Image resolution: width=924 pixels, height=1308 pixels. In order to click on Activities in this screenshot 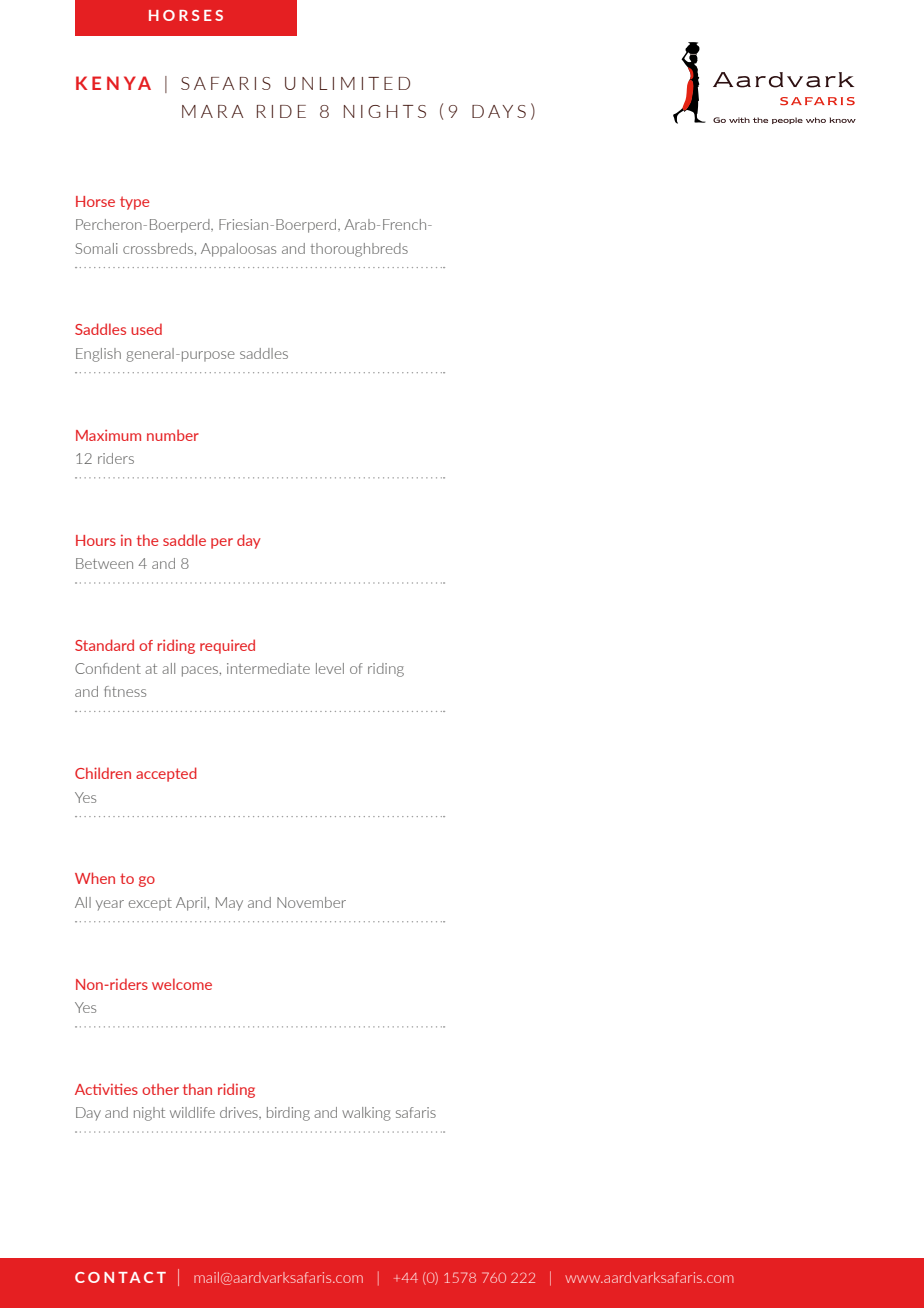, I will do `click(106, 1089)`.
